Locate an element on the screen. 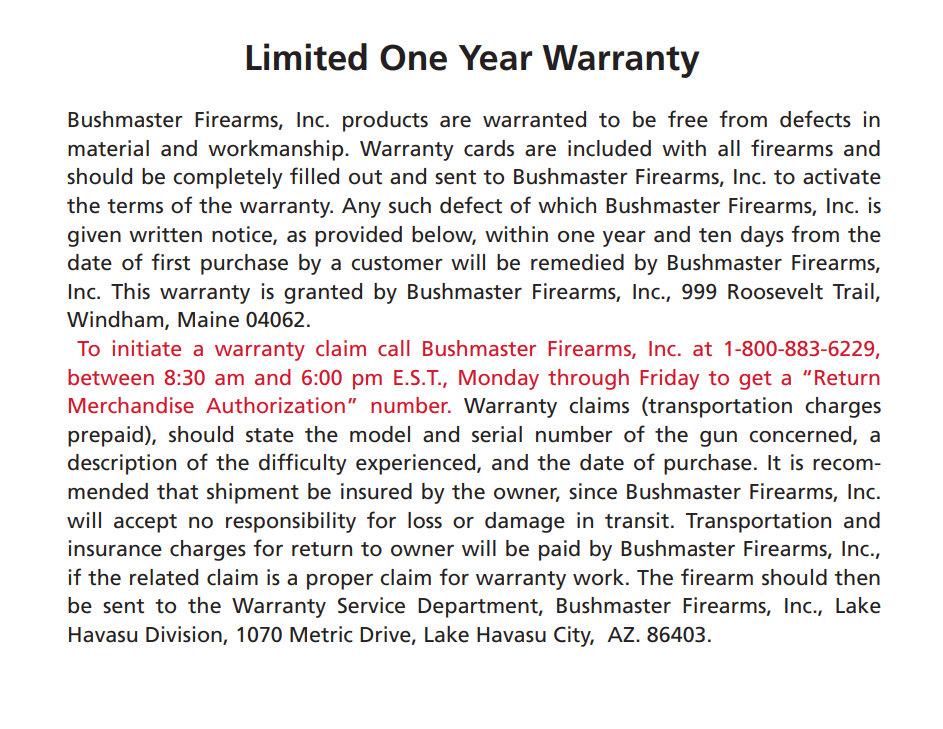 This screenshot has width=943, height=729. first is located at coordinates (170, 262).
